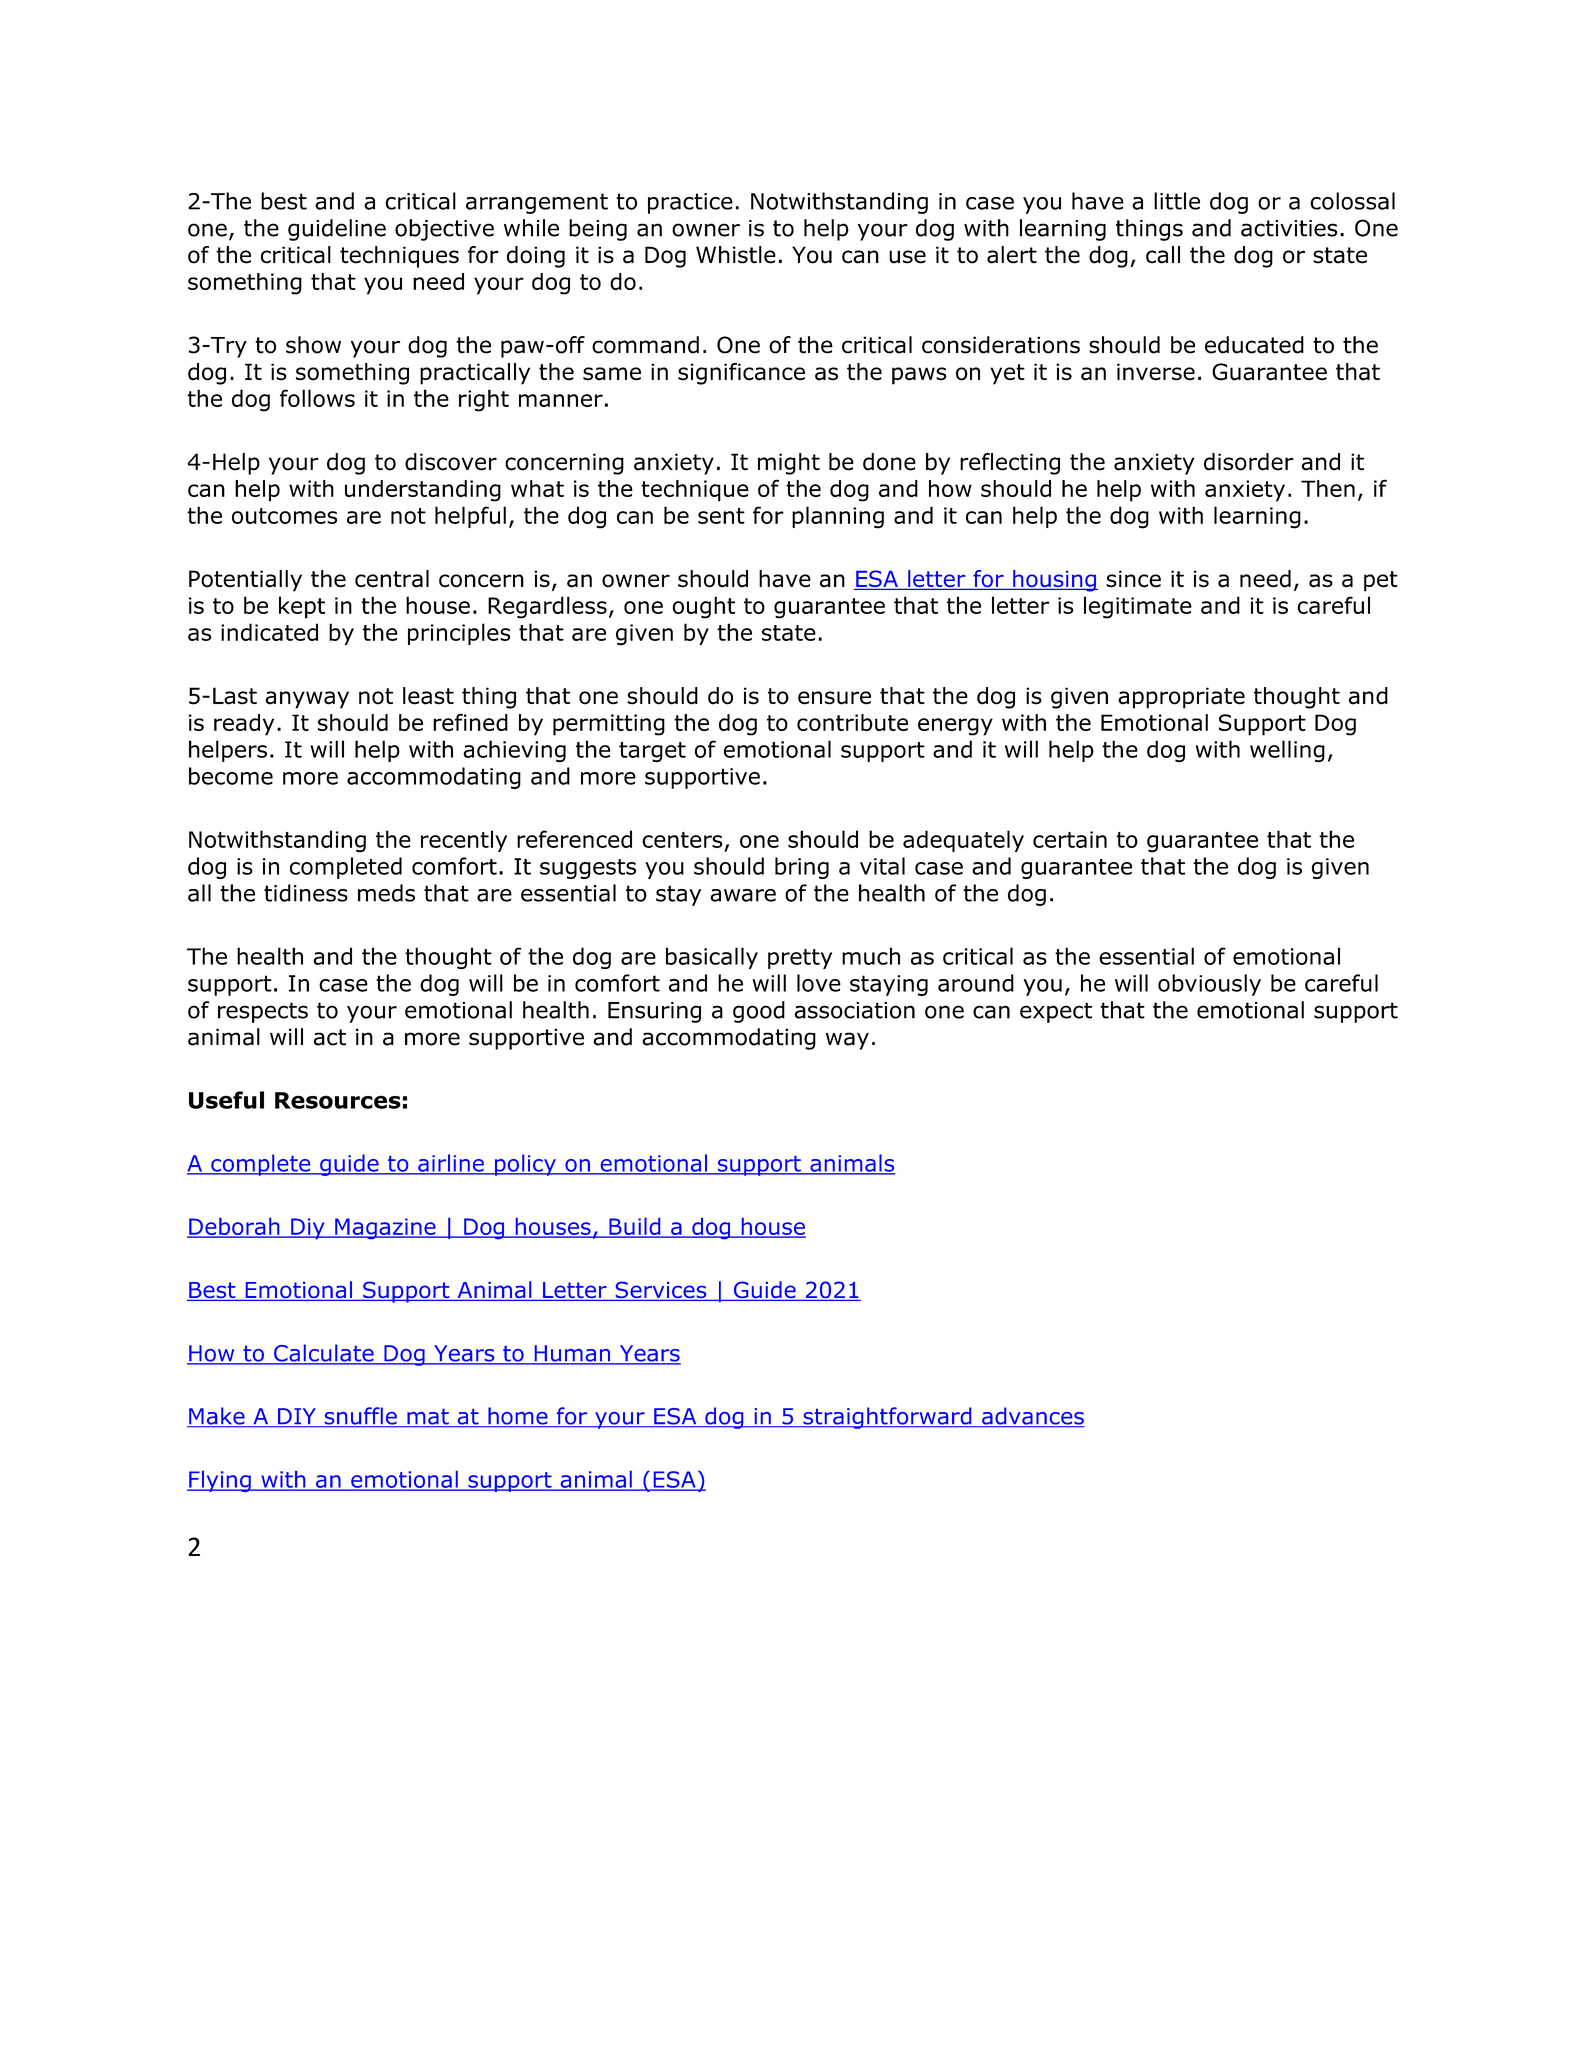  Describe the element at coordinates (1289, 228) in the screenshot. I see `activities` at that location.
